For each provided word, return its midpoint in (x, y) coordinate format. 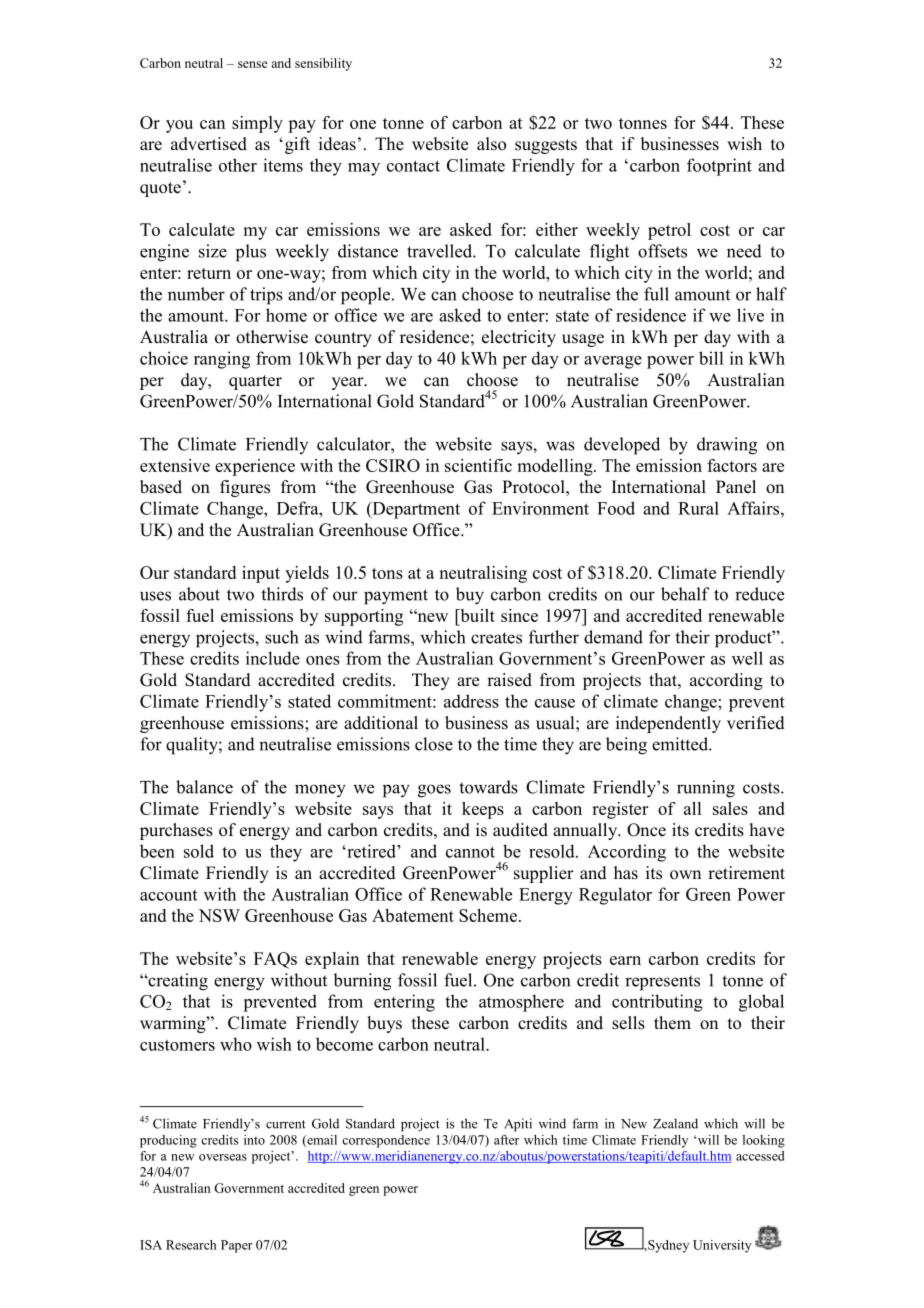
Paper (237, 1246)
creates (496, 638)
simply (257, 124)
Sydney (667, 1246)
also (491, 144)
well (747, 658)
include (273, 658)
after (506, 1140)
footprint (719, 167)
